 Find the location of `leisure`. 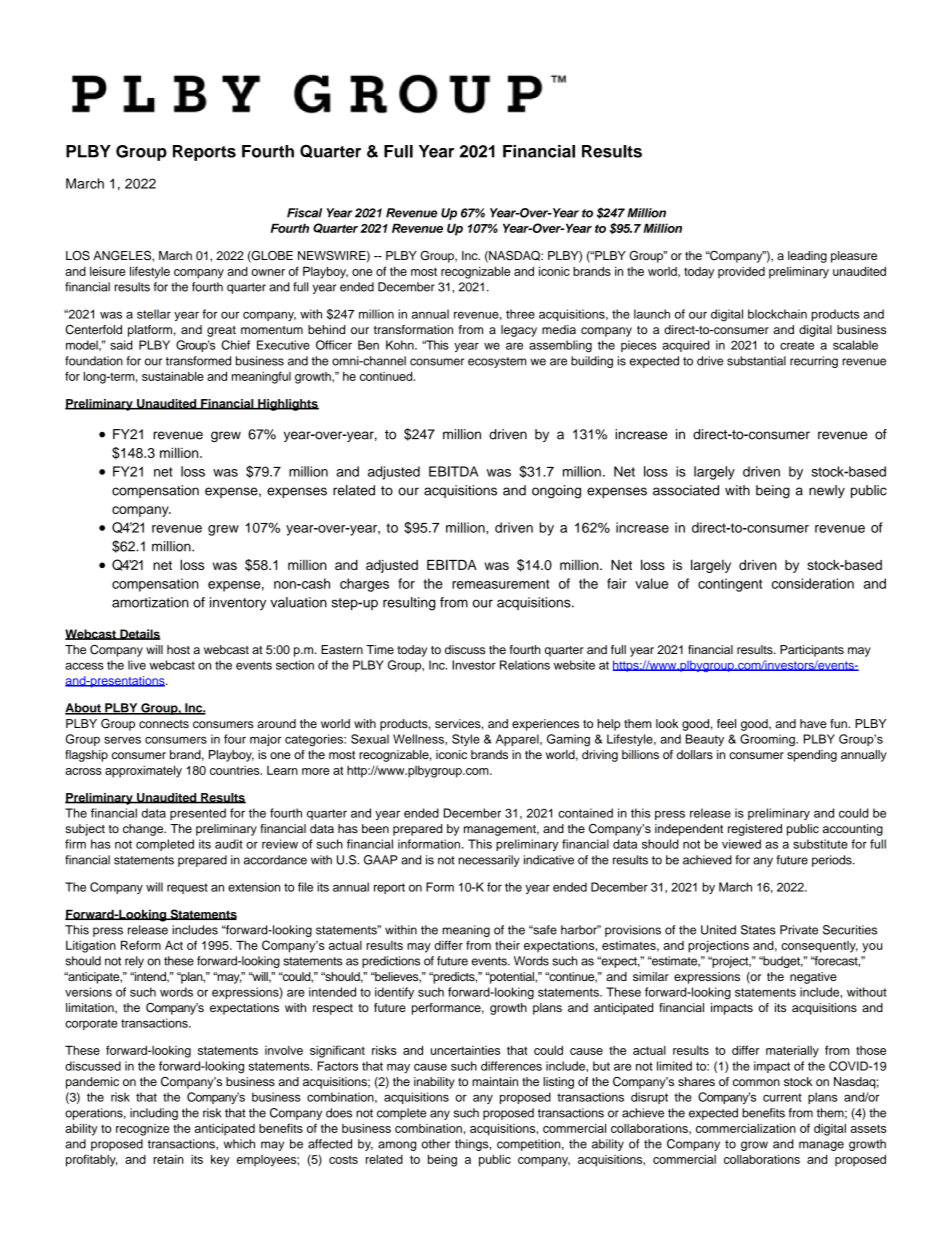

leisure is located at coordinates (108, 271).
